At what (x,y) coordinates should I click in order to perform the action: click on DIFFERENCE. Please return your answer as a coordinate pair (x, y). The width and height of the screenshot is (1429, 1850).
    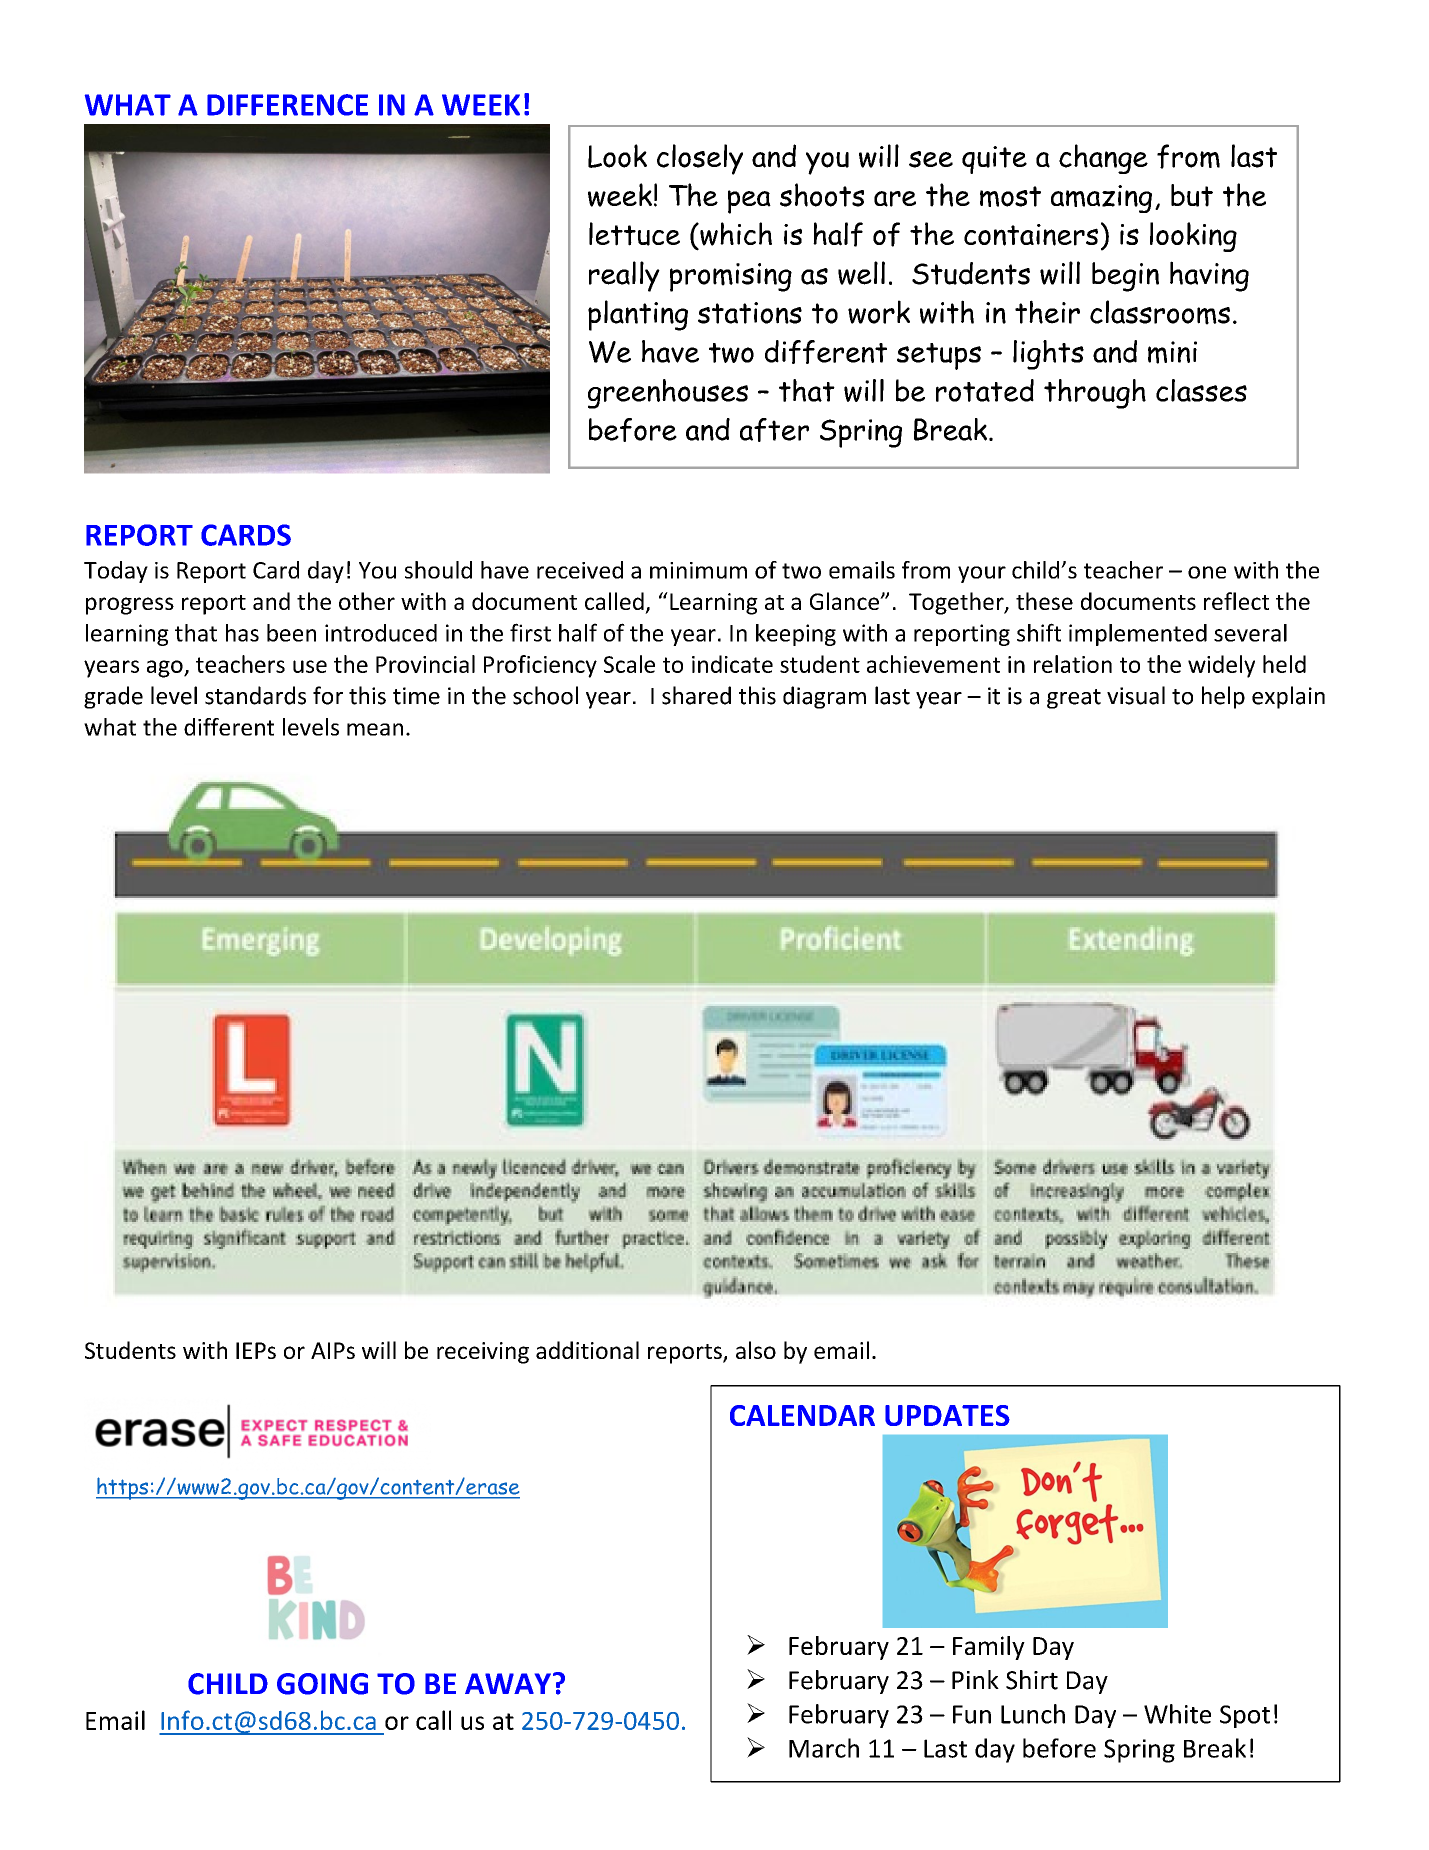
    Looking at the image, I should click on (287, 105).
